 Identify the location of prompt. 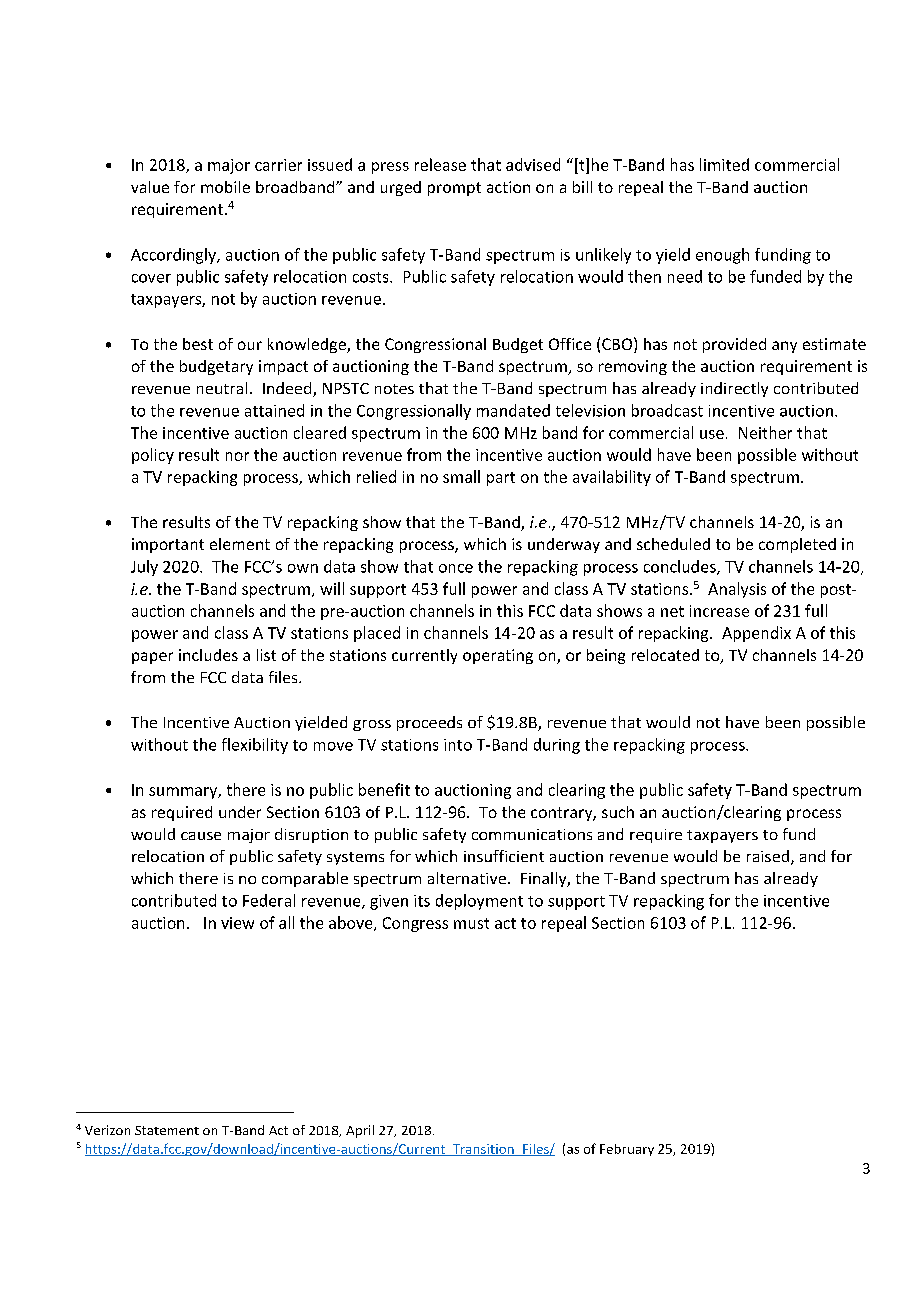
(454, 189).
